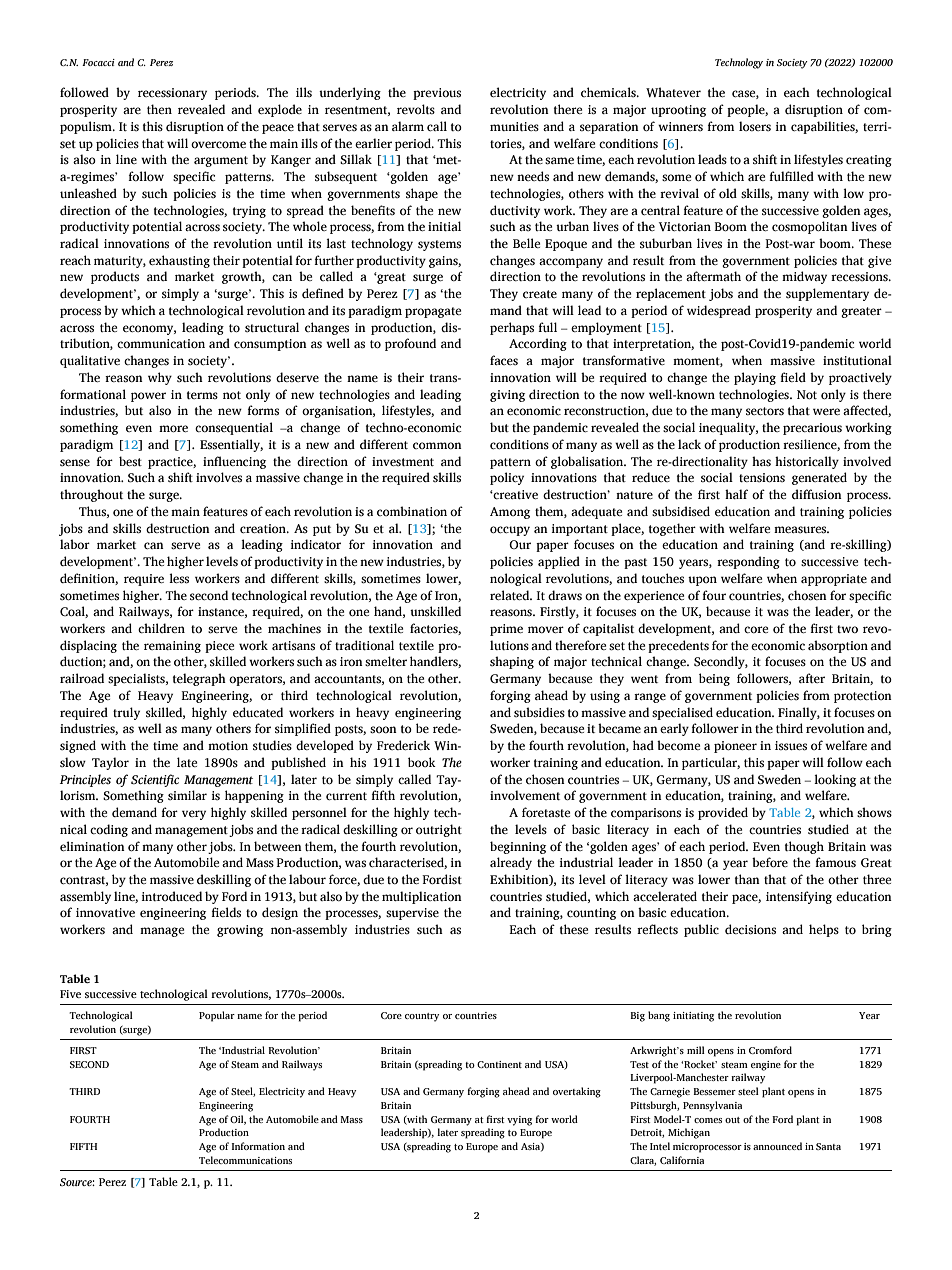  I want to click on has, so click(761, 461).
